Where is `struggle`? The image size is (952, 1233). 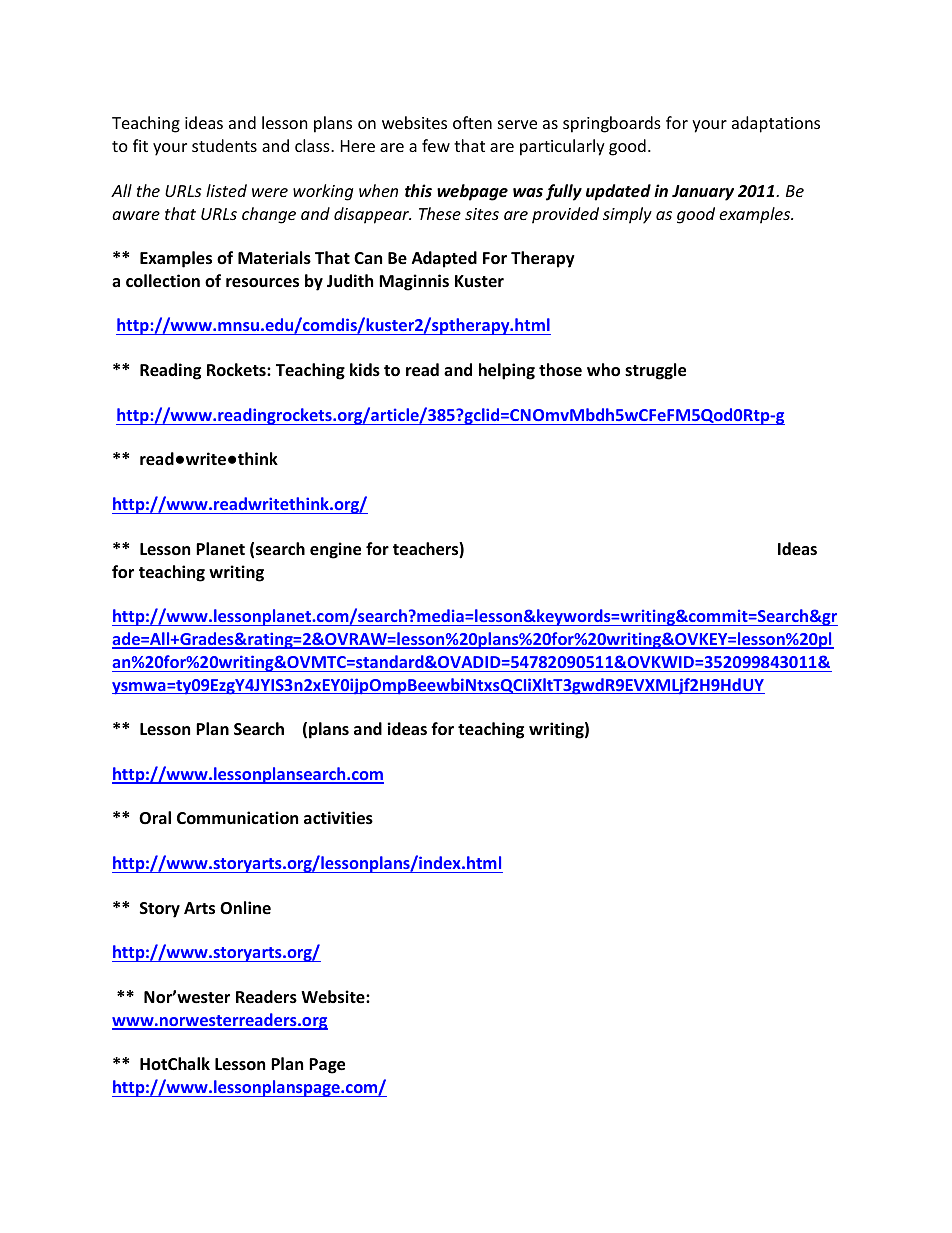 struggle is located at coordinates (655, 371).
